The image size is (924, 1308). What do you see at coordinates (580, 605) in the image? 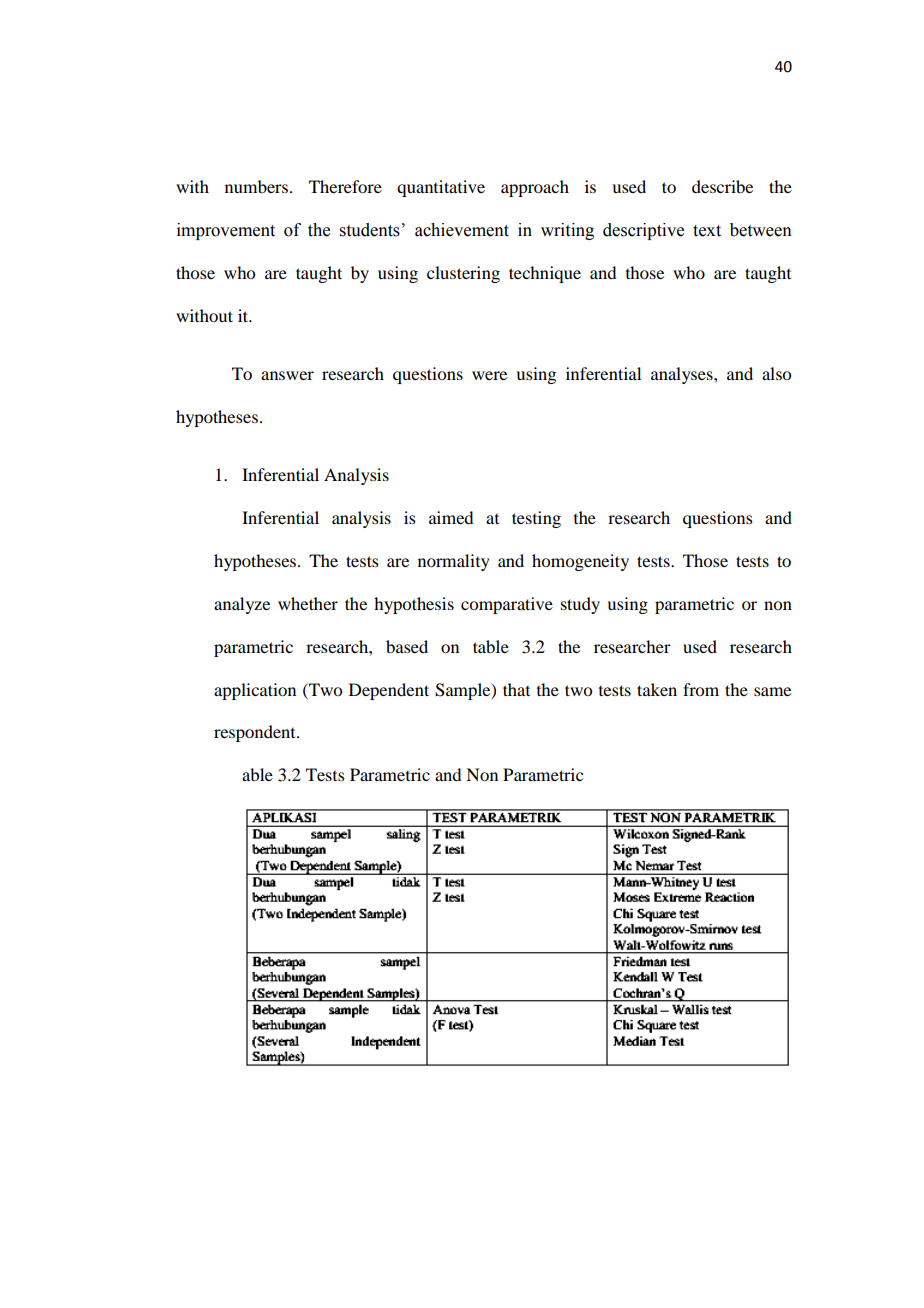
I see `study` at bounding box center [580, 605].
